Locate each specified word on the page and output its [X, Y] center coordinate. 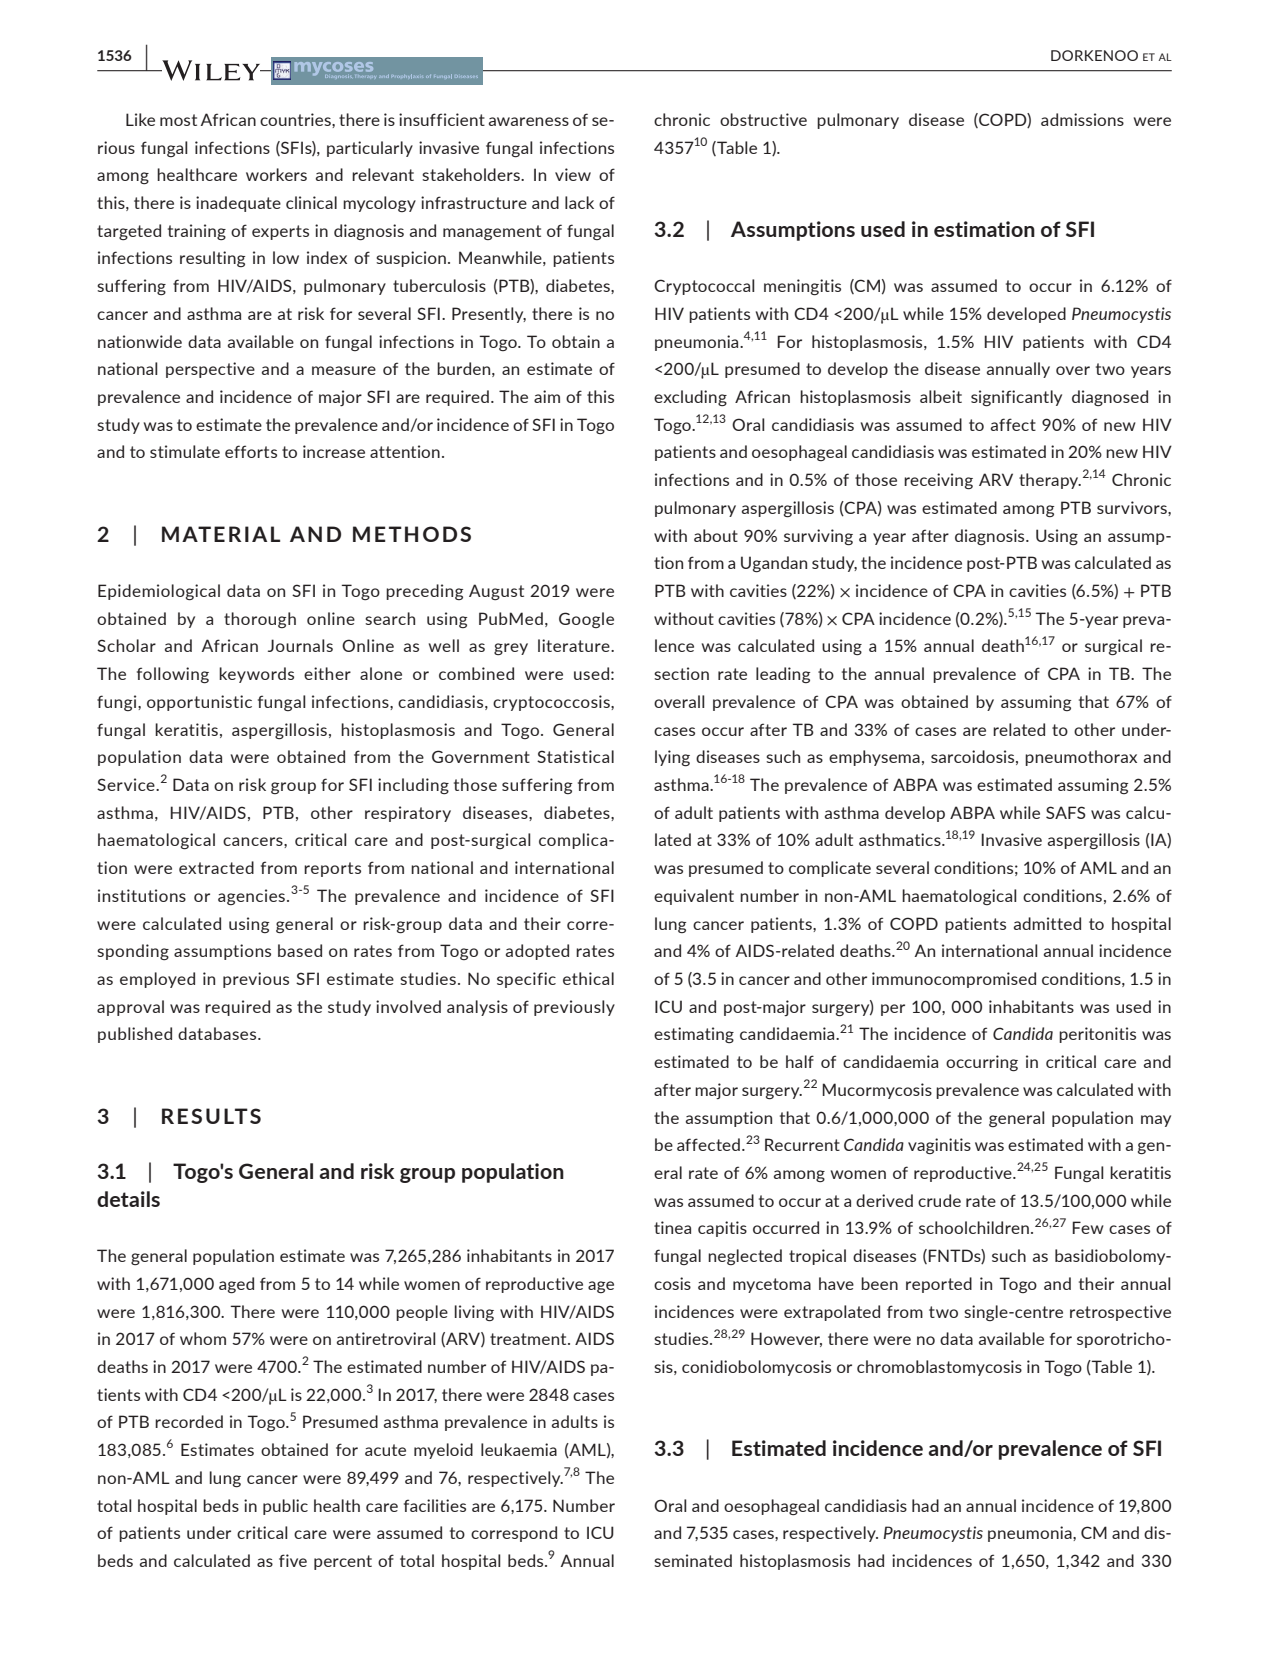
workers [276, 174]
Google [586, 620]
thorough [260, 620]
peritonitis [1097, 1035]
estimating [694, 1035]
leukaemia [519, 1449]
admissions [1082, 119]
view [573, 174]
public [285, 1507]
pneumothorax [1081, 758]
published [135, 1035]
